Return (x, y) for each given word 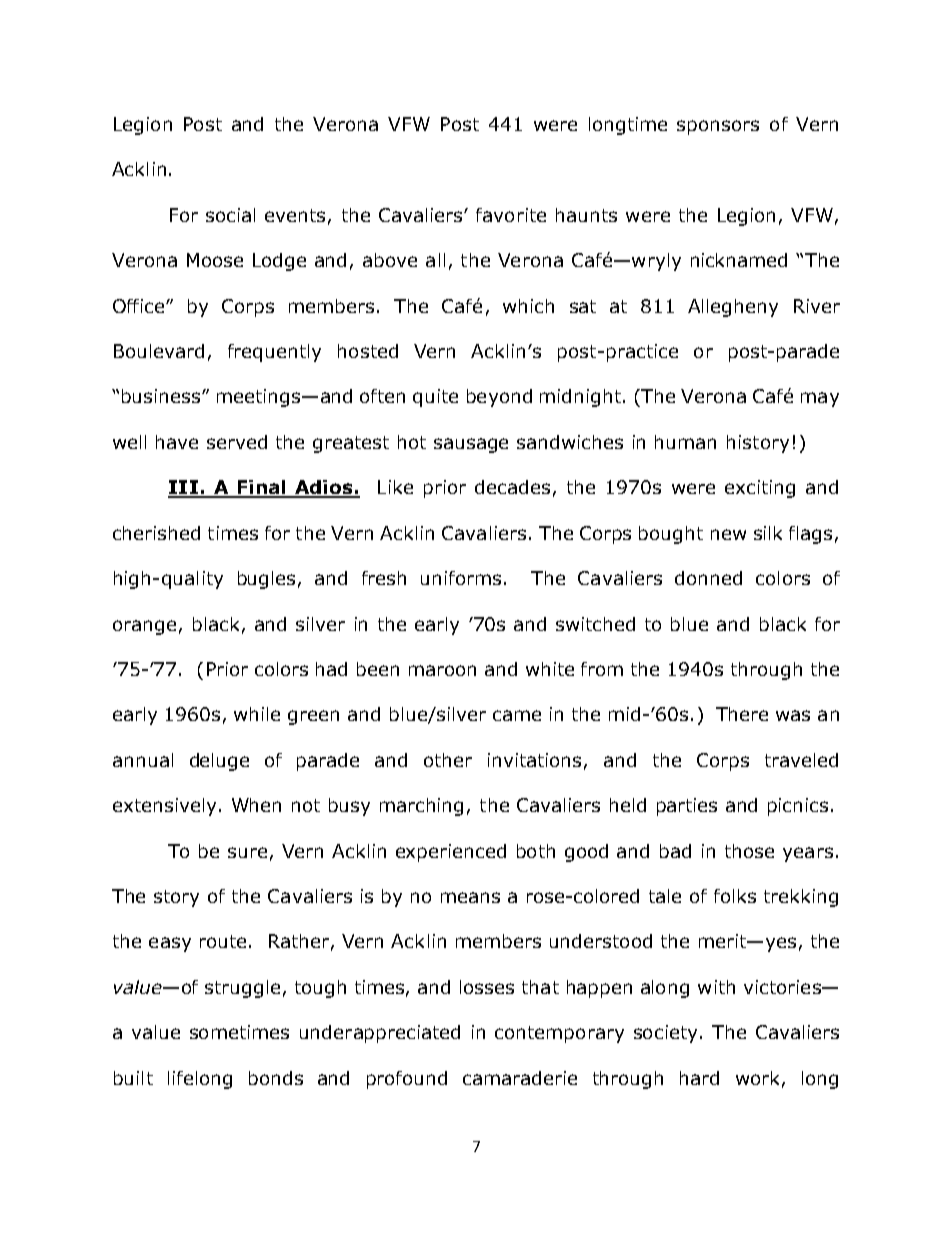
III (184, 488)
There (742, 714)
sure (247, 852)
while (257, 714)
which (528, 306)
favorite (511, 215)
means (470, 897)
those (749, 851)
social (230, 215)
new (728, 534)
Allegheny (733, 308)
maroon (442, 670)
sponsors (718, 127)
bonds (276, 1078)
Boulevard (159, 351)
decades (512, 487)
